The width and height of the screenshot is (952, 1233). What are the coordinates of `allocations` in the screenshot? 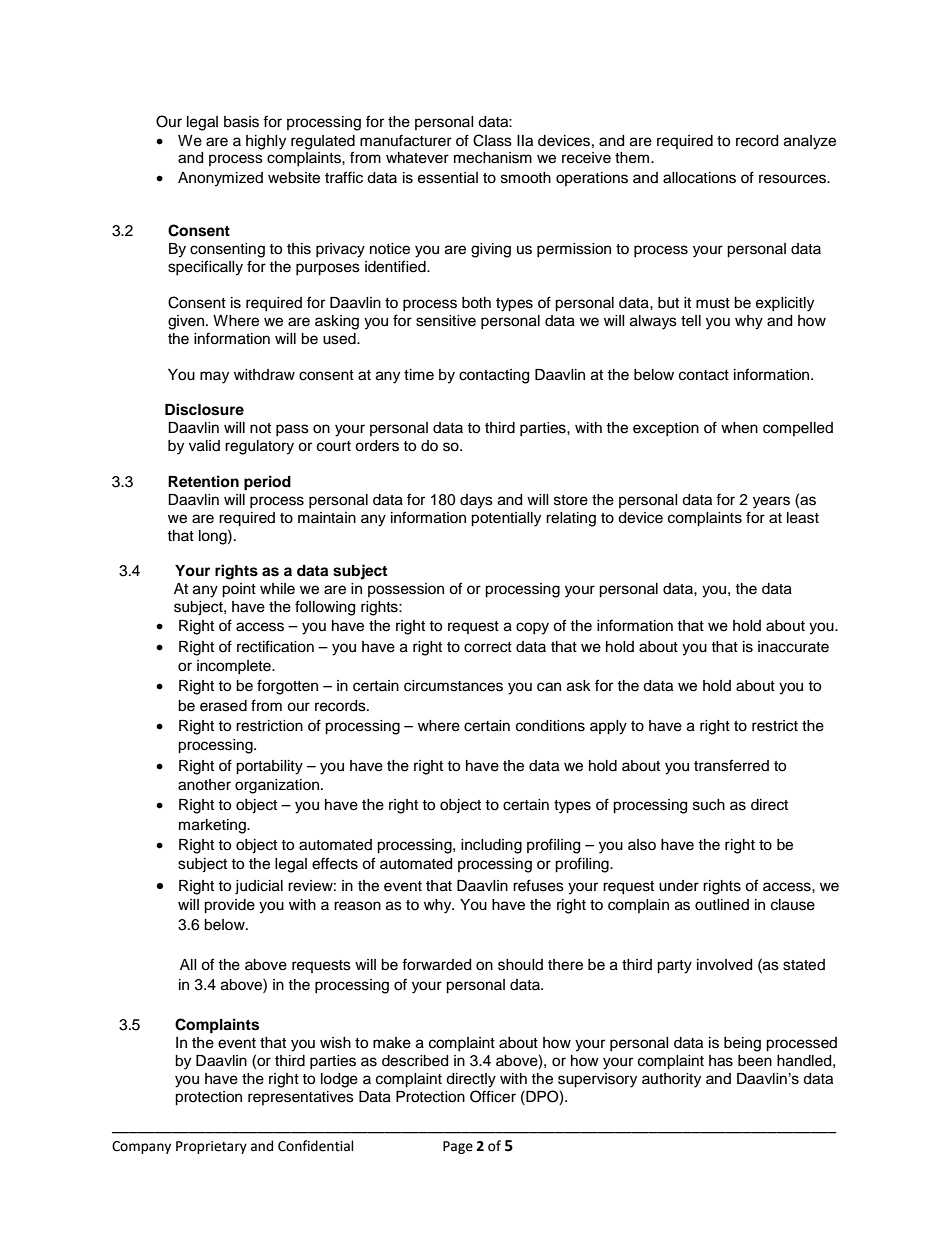 It's located at (699, 178).
